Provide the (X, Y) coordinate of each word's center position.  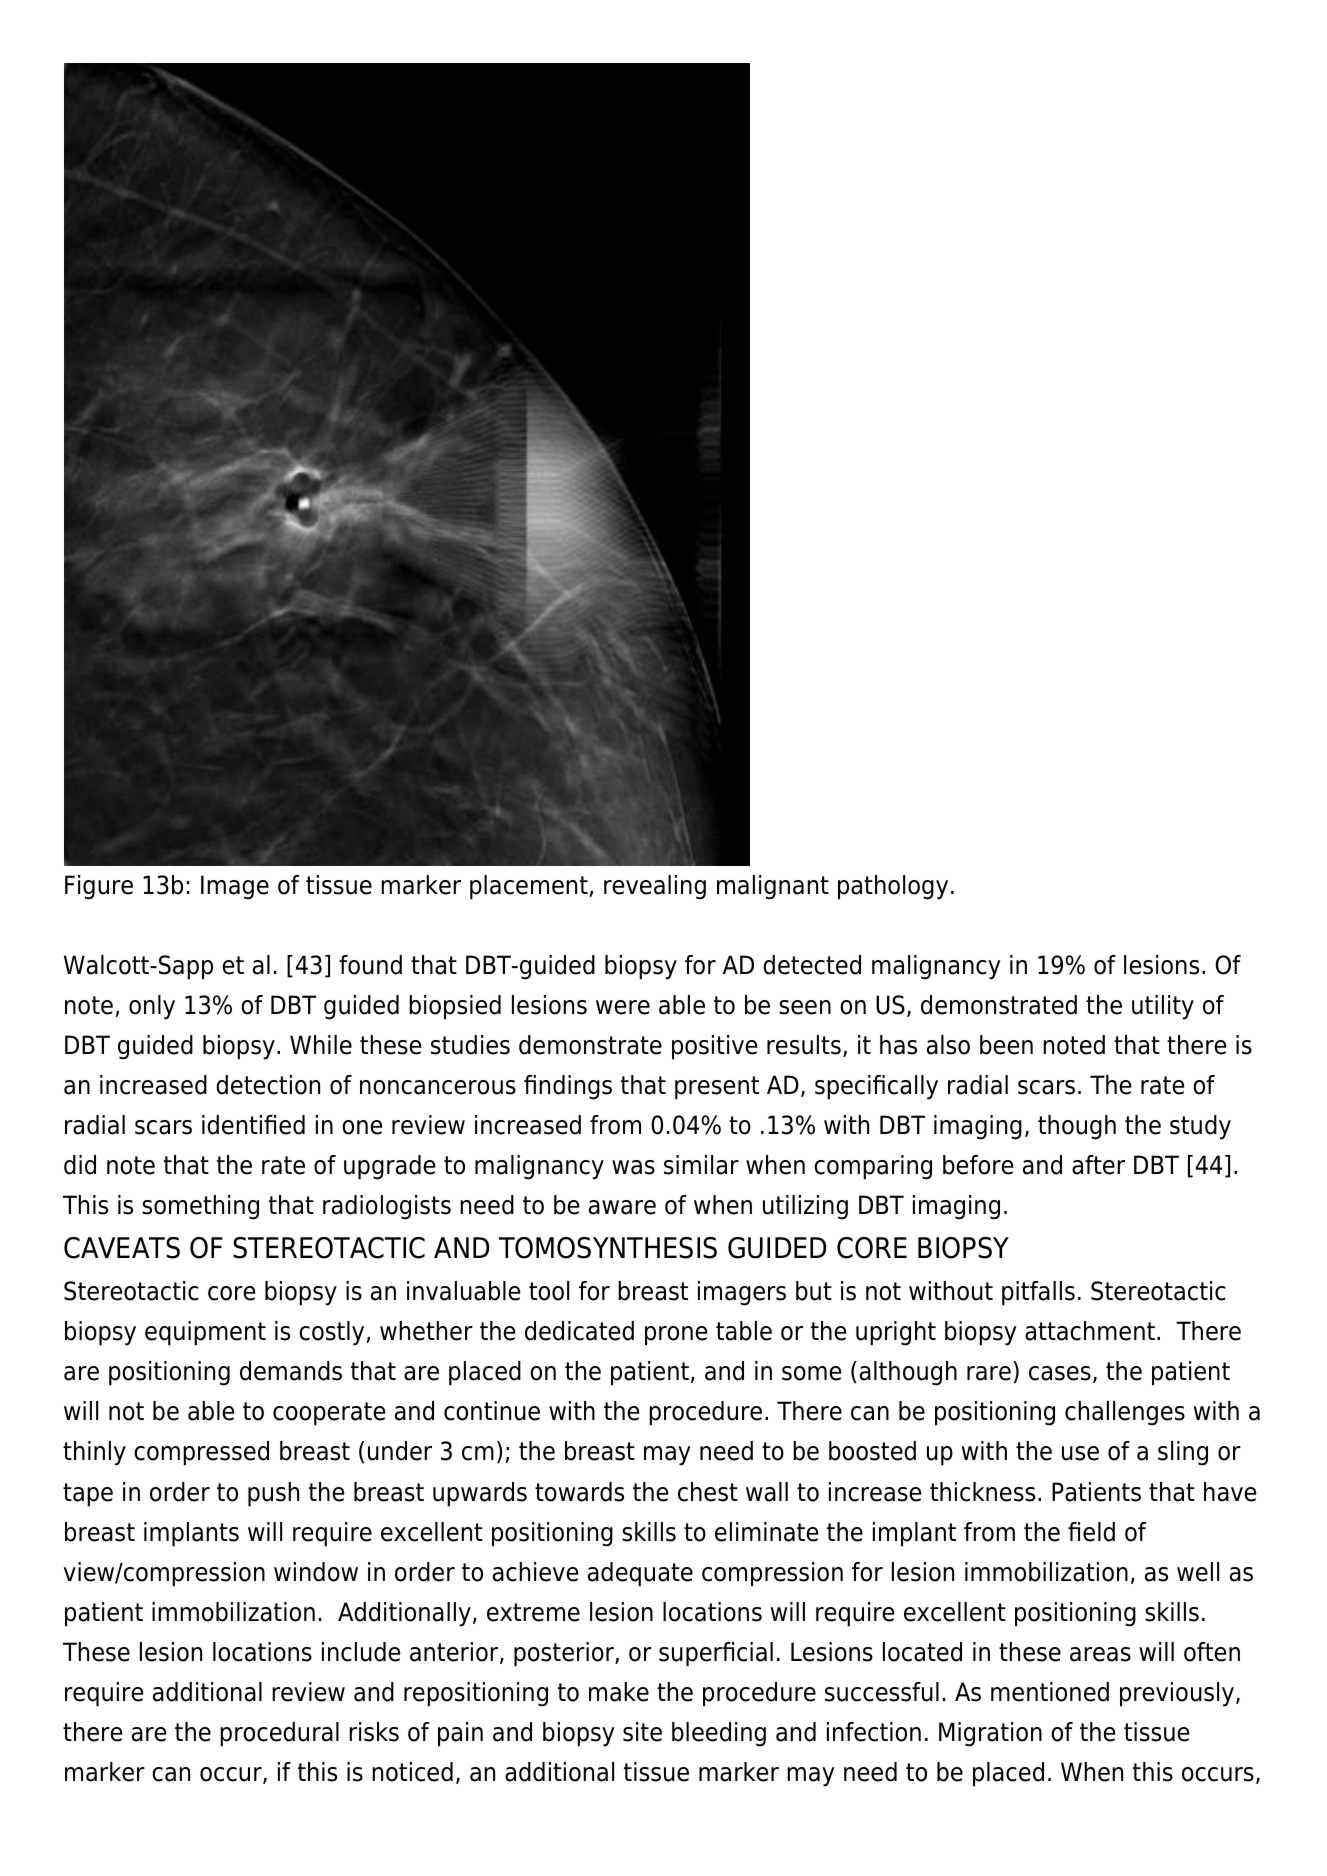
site (642, 1732)
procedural (279, 1734)
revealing (655, 887)
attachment (1090, 1331)
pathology (893, 887)
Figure (99, 887)
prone (676, 1336)
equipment (205, 1333)
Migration (990, 1734)
